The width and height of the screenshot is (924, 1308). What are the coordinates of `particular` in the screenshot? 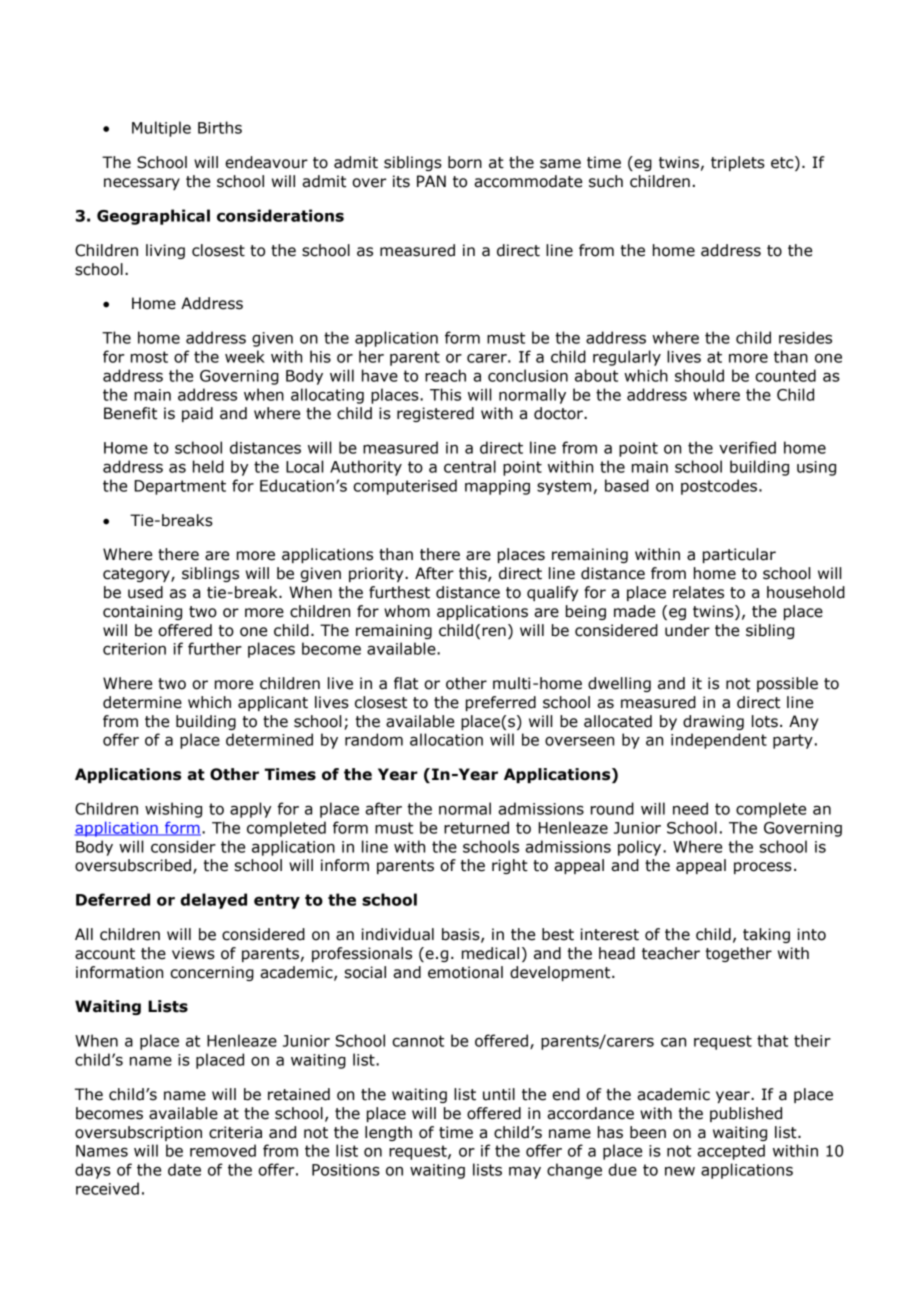 It's located at (739, 555).
